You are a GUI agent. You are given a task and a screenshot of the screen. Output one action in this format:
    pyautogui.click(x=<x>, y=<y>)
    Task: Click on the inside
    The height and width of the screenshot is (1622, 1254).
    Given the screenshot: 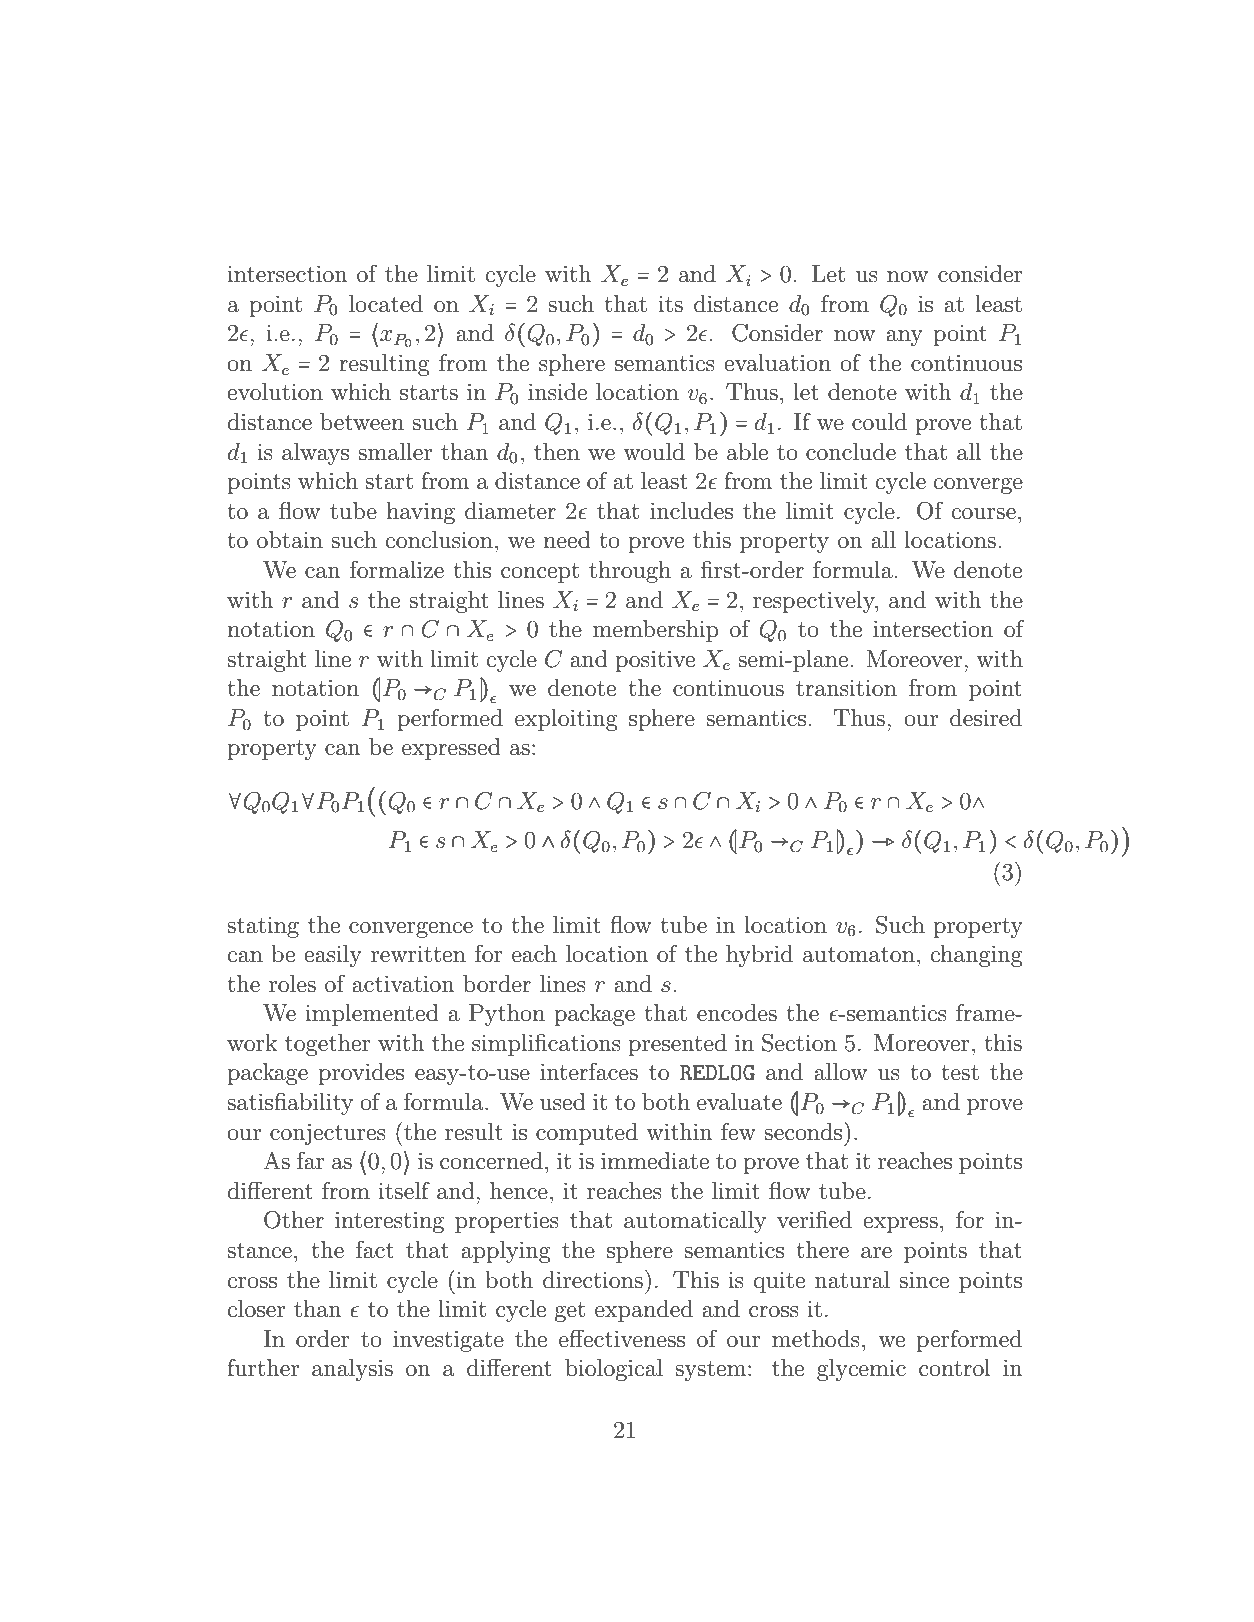 What is the action you would take?
    pyautogui.click(x=557, y=392)
